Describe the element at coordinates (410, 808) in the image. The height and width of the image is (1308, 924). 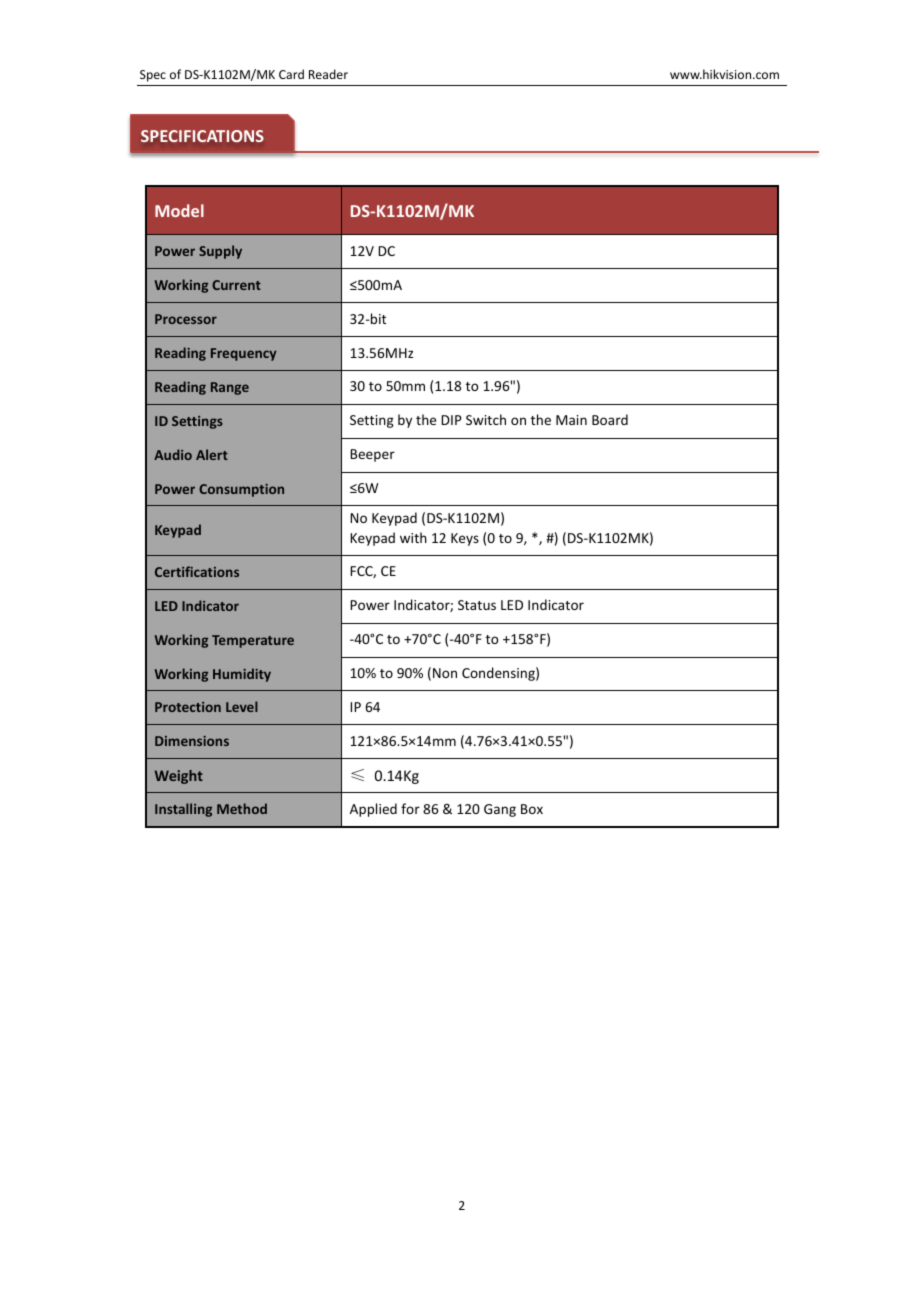
I see `for` at that location.
